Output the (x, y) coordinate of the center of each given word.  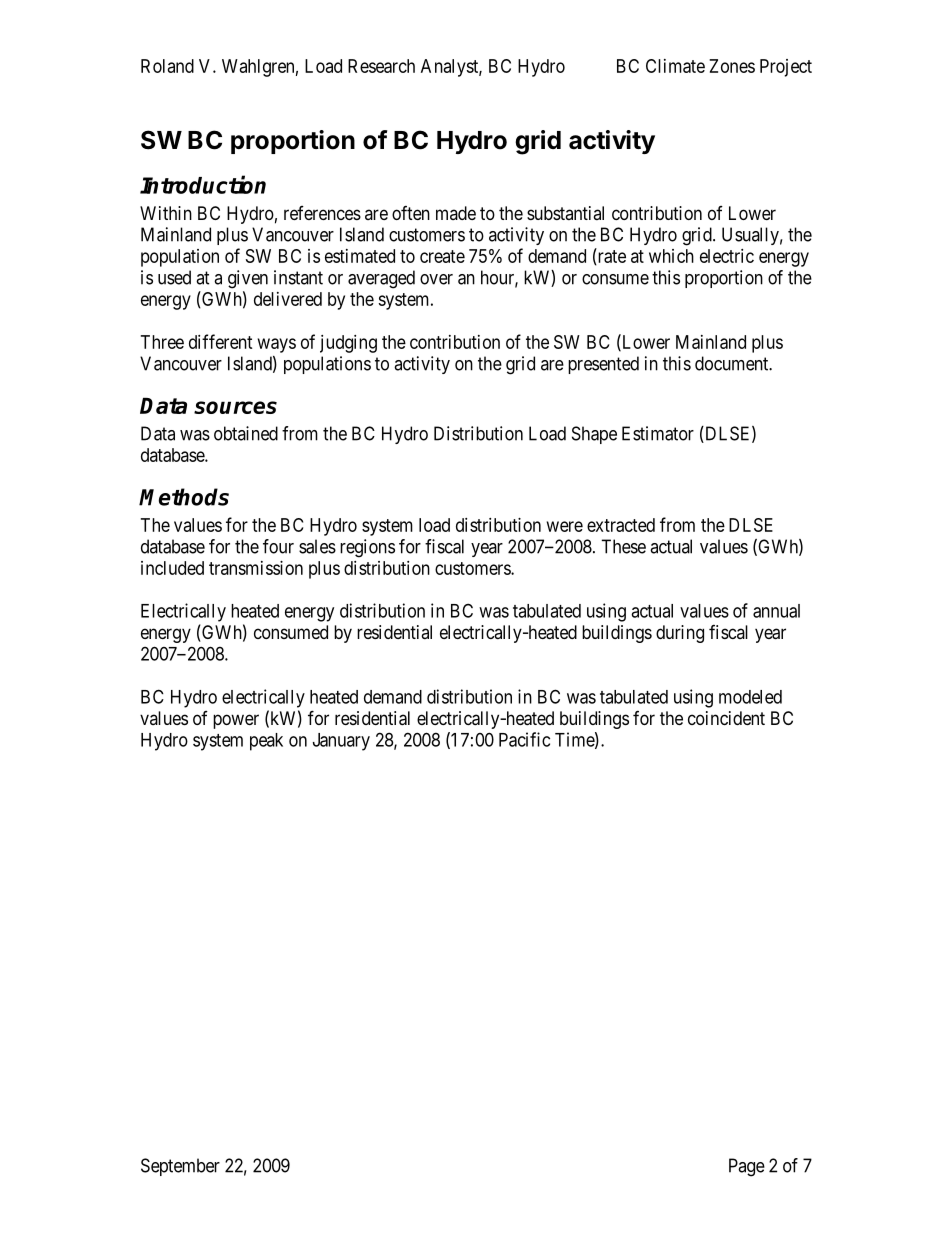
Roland (167, 66)
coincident (726, 718)
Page (747, 1167)
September (180, 1167)
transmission (256, 568)
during (680, 634)
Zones (732, 66)
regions (367, 548)
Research (381, 66)
